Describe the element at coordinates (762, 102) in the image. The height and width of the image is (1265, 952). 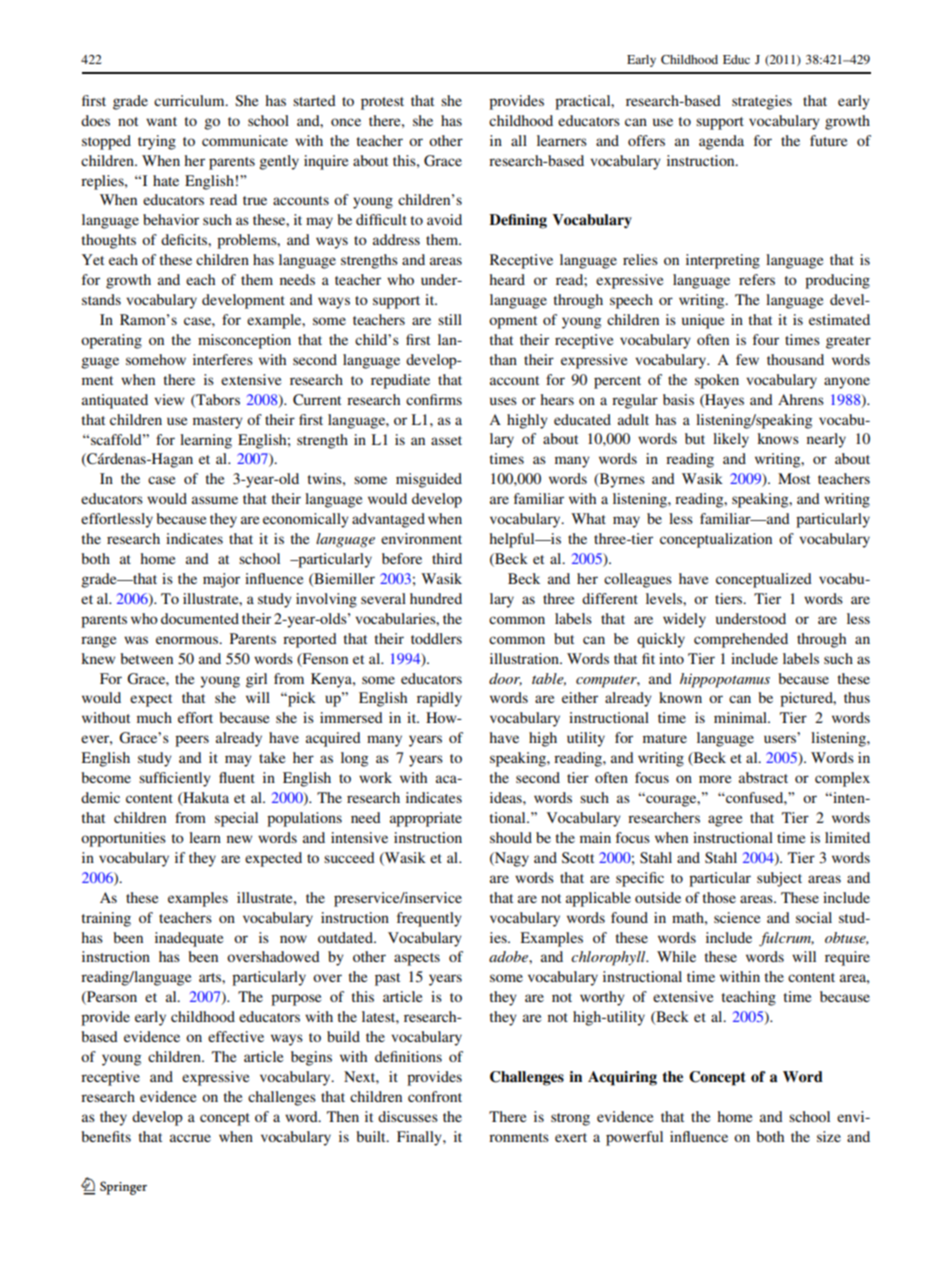
I see `strategies` at that location.
